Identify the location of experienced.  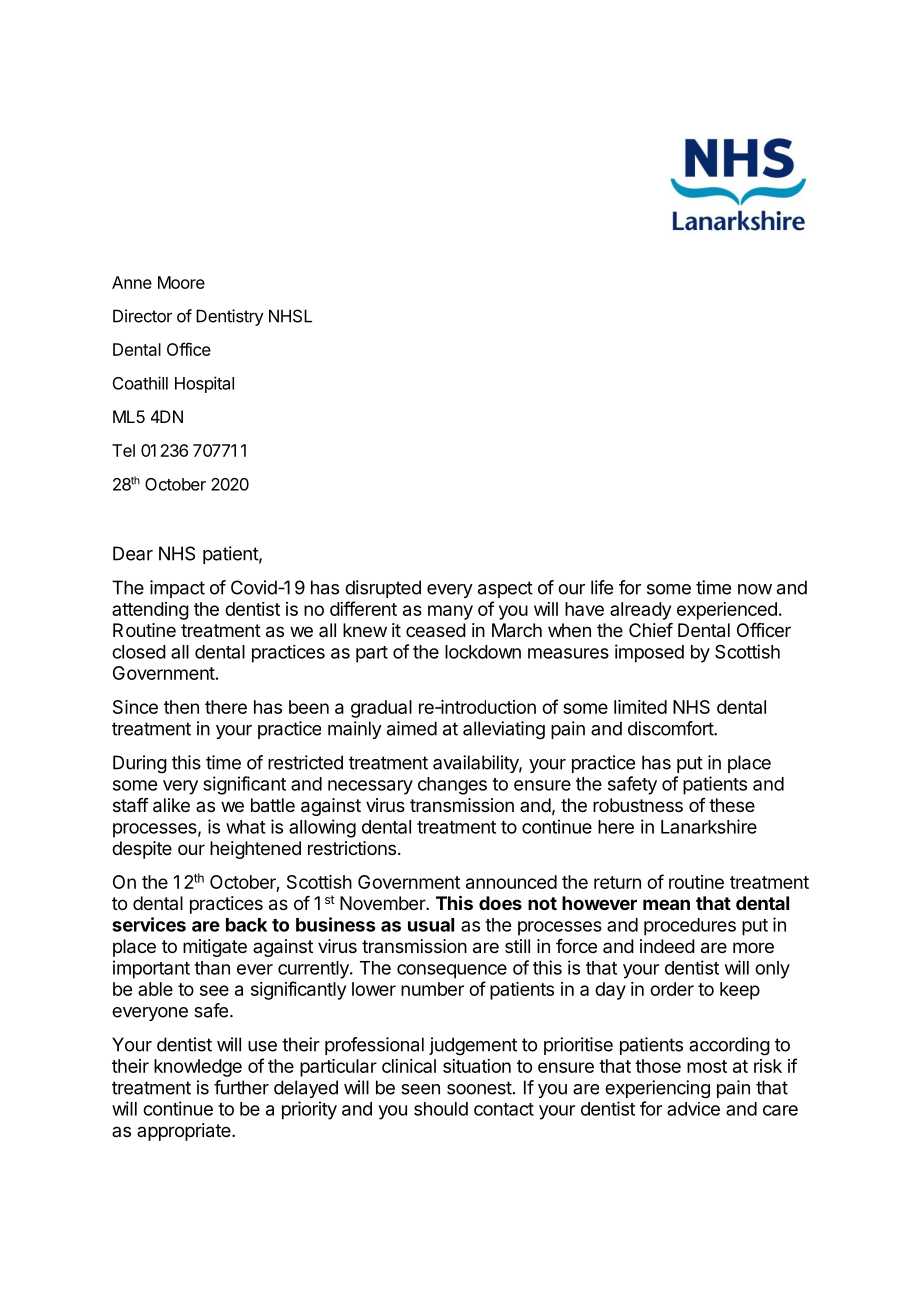
(727, 611).
